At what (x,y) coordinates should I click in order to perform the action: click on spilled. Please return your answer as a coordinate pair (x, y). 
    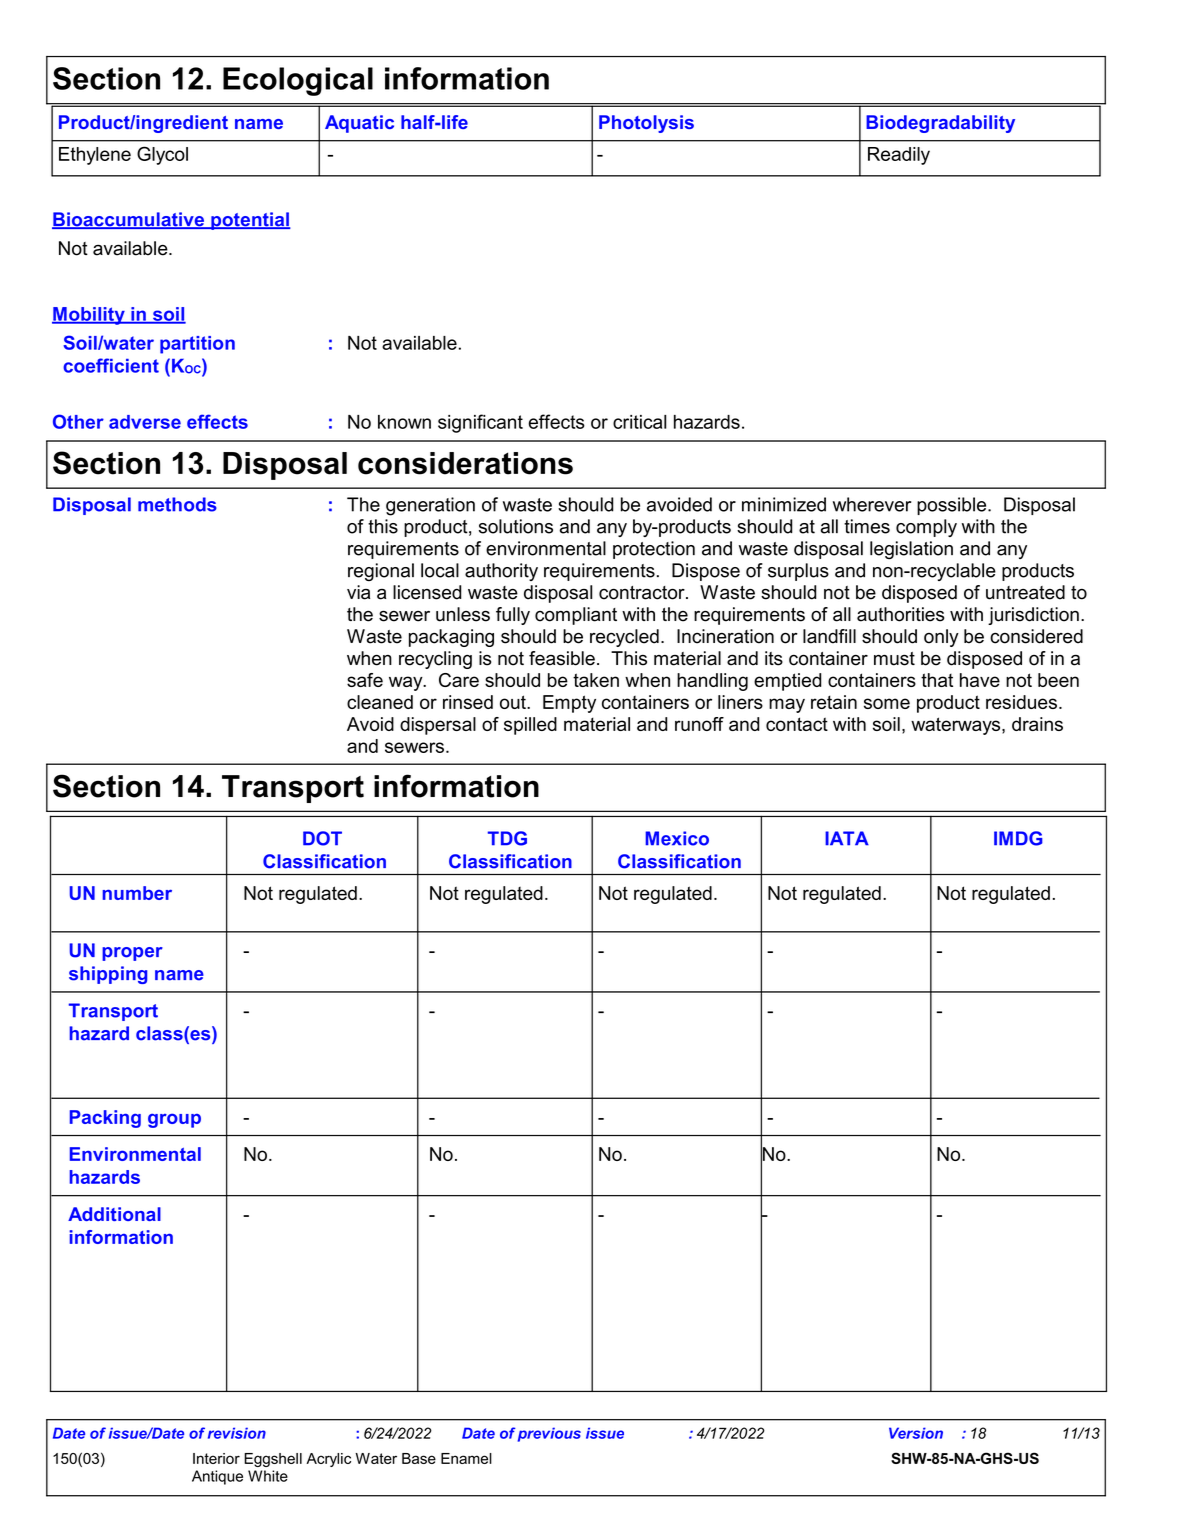
    Looking at the image, I should click on (530, 726).
